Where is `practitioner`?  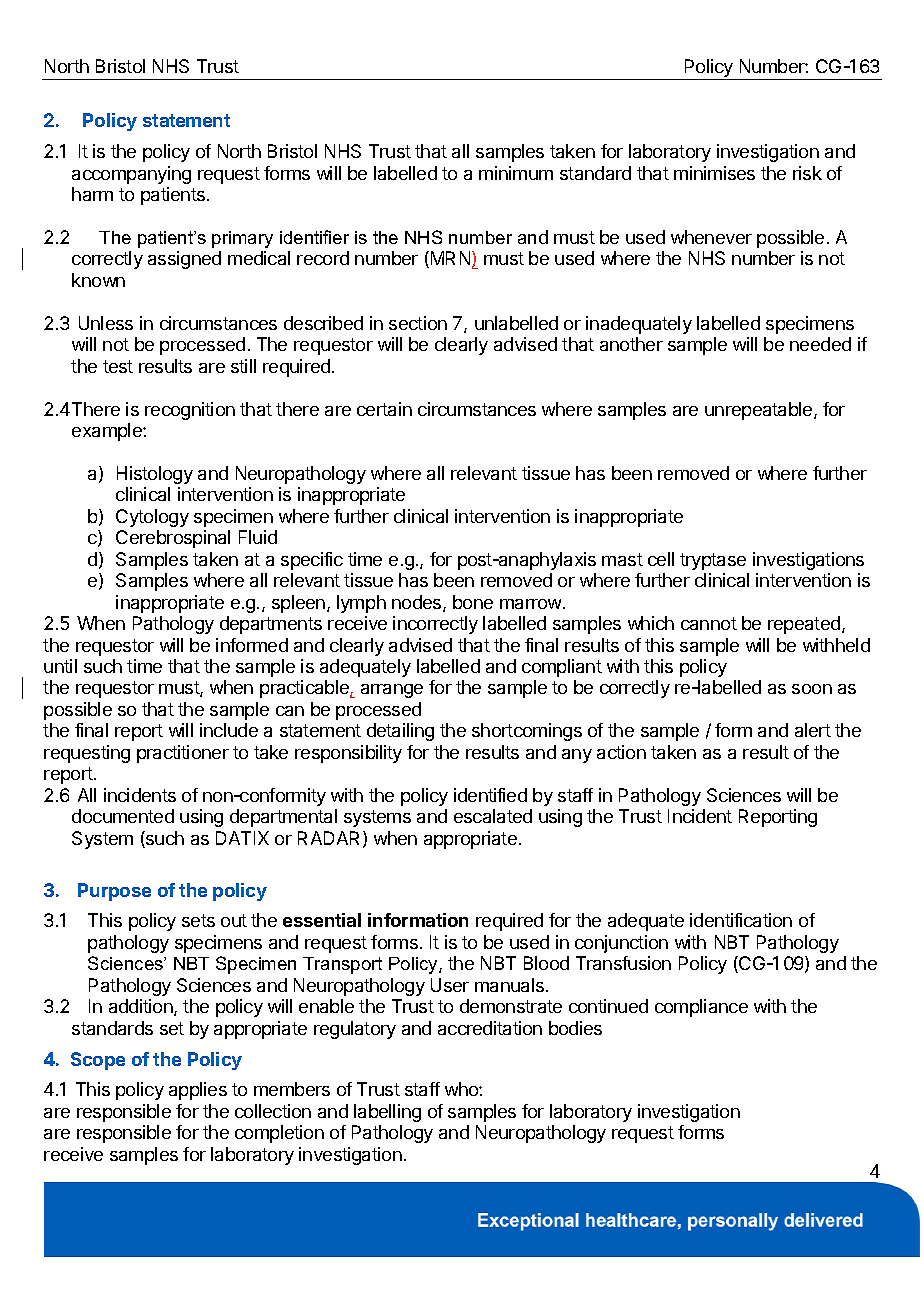
practitioner is located at coordinates (183, 754).
